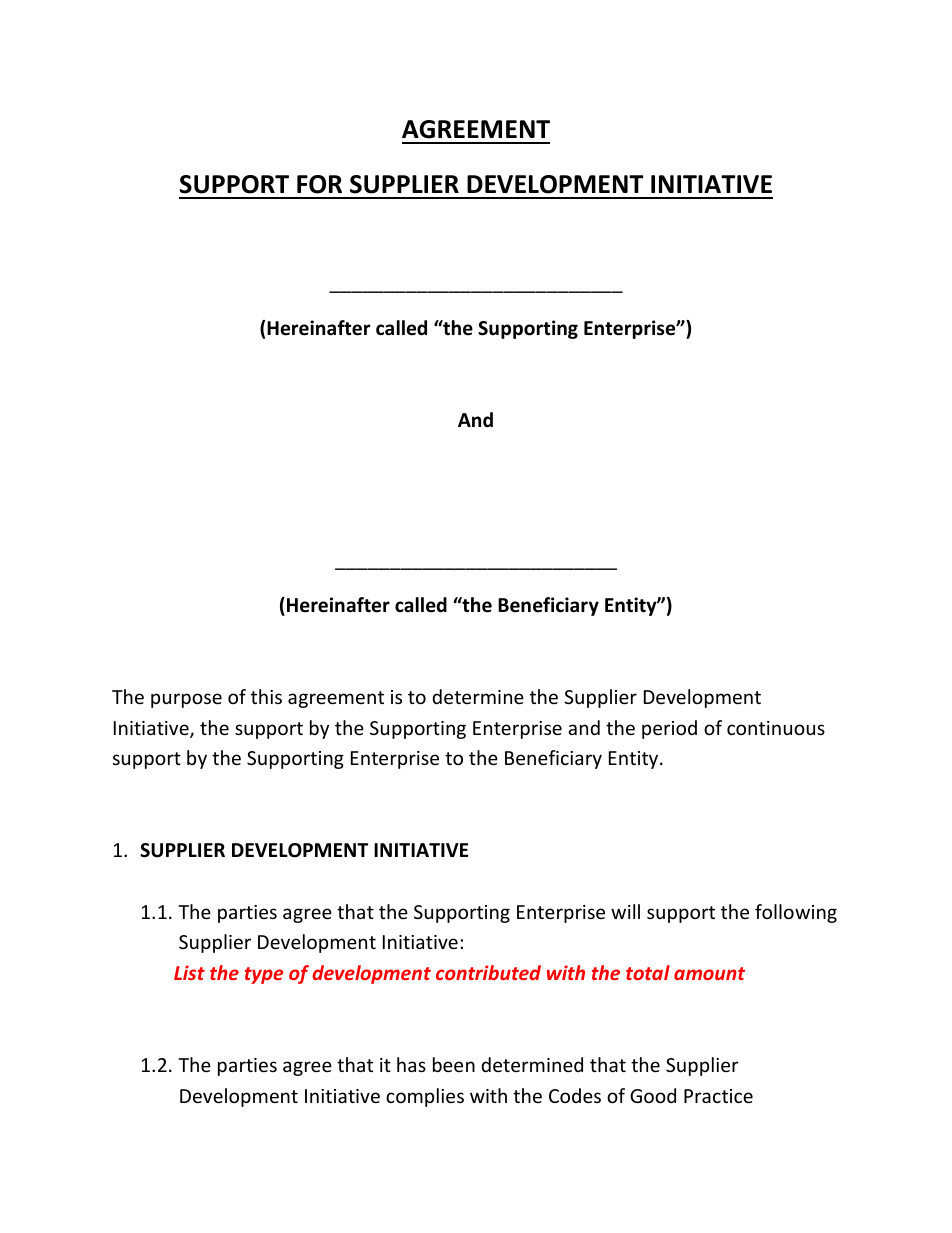 This page has height=1233, width=952. What do you see at coordinates (264, 975) in the page?
I see `type` at bounding box center [264, 975].
